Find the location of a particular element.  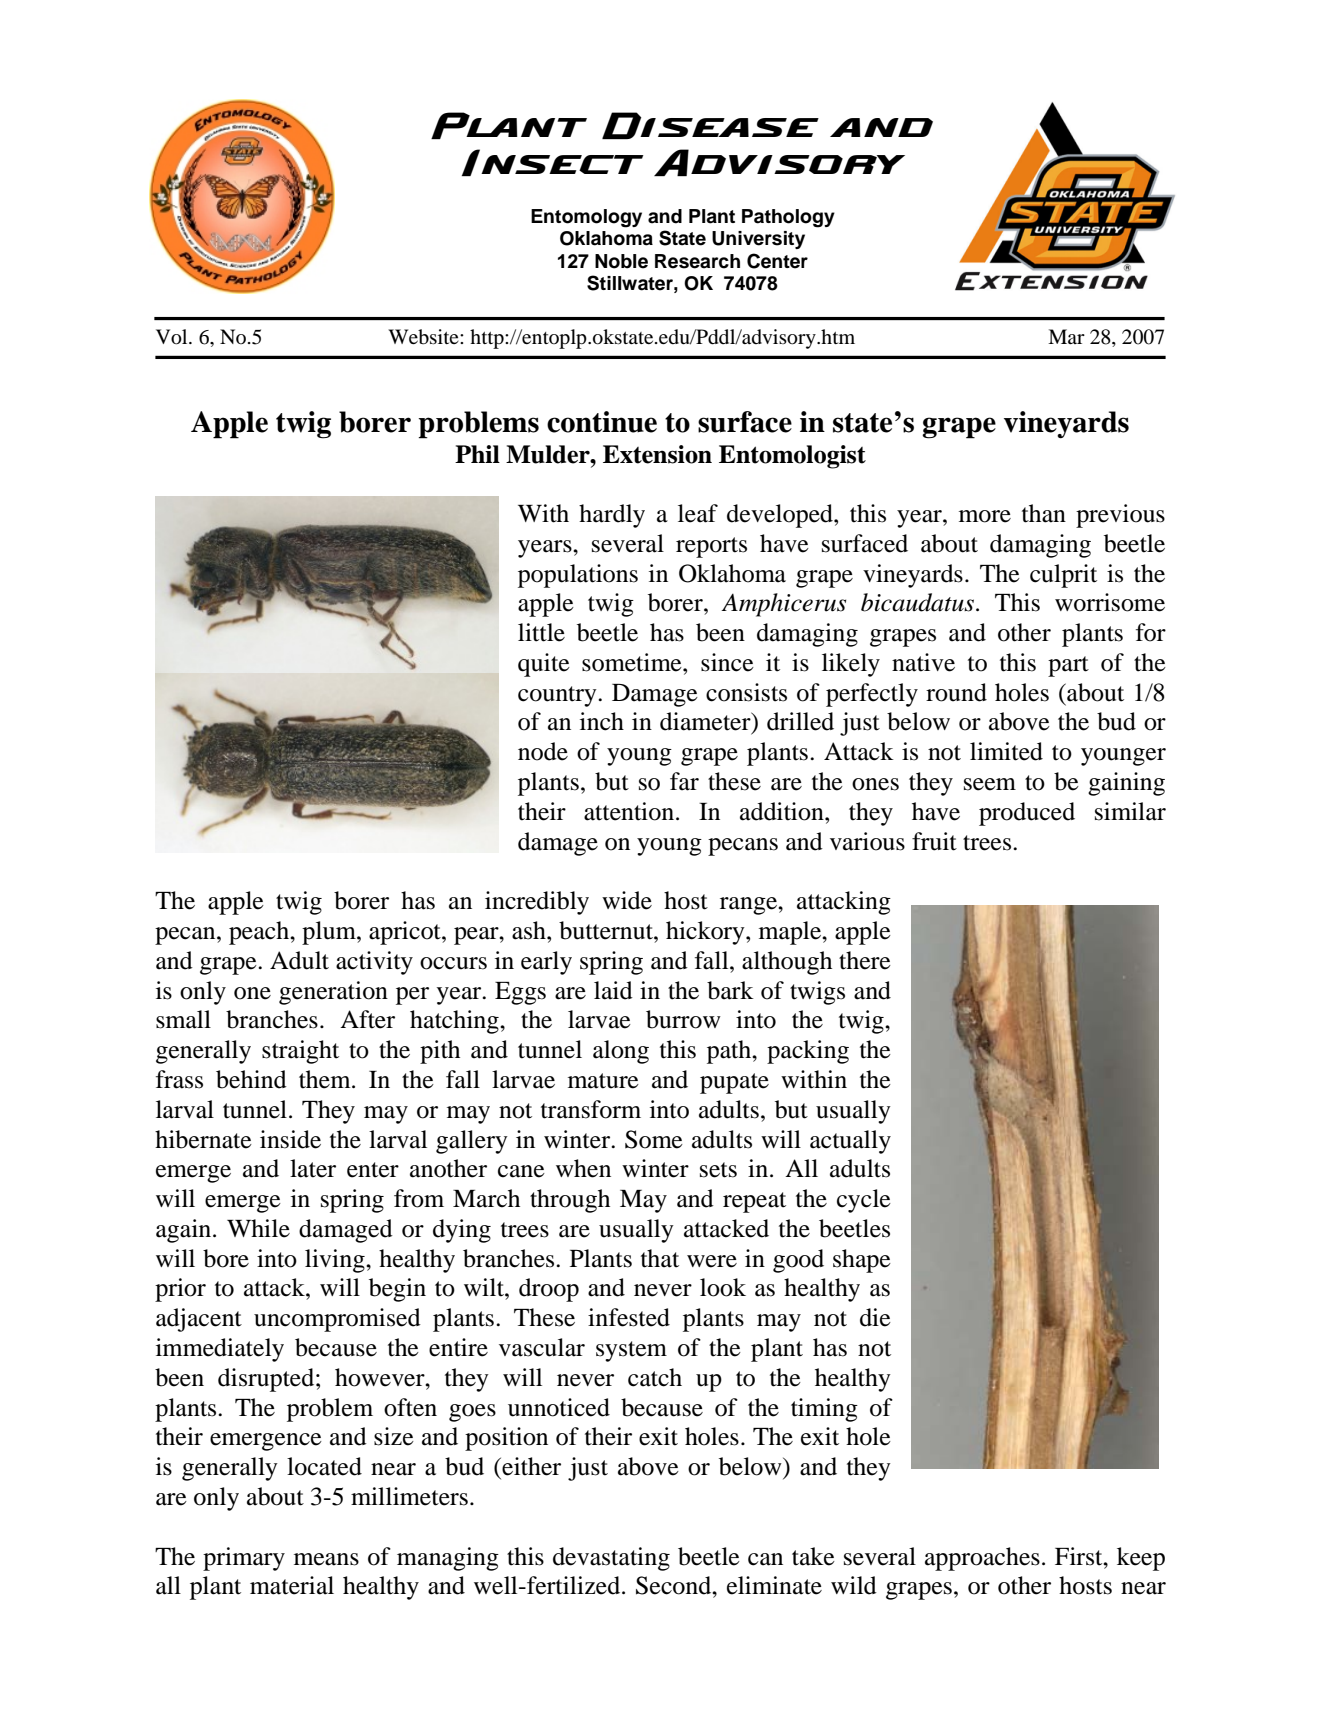

approaches is located at coordinates (982, 1559).
